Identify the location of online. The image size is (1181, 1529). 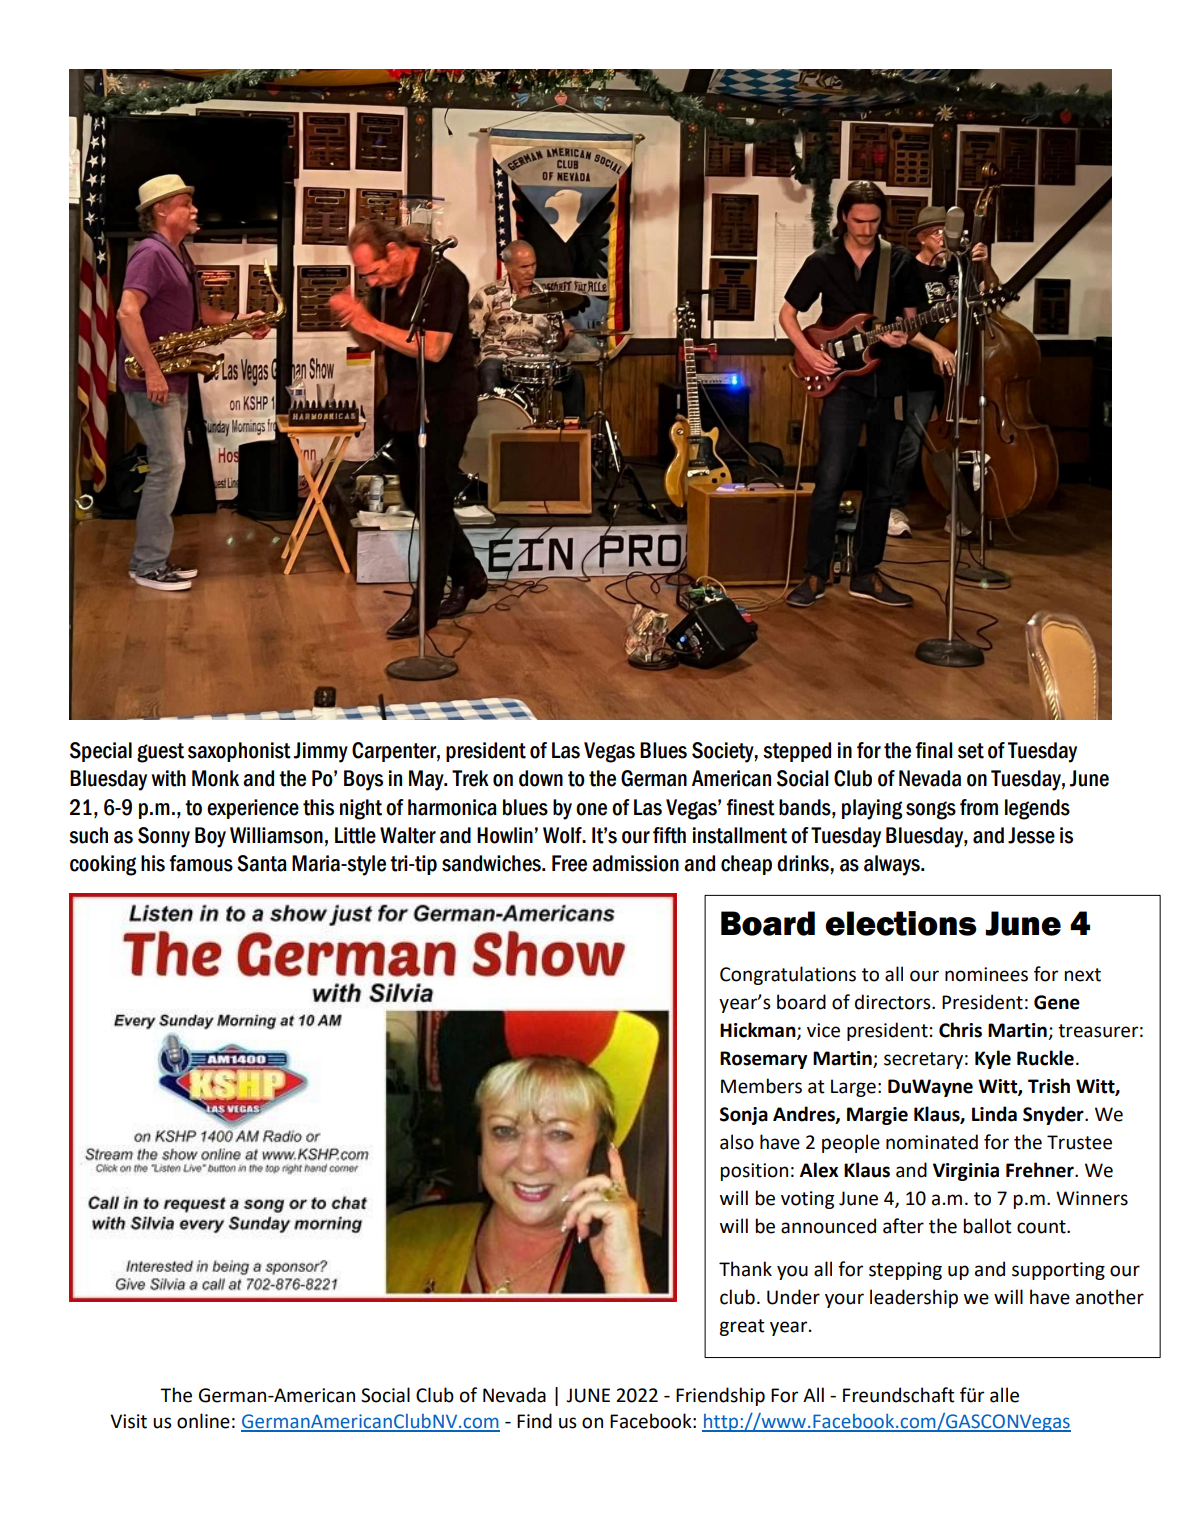
(203, 1421).
